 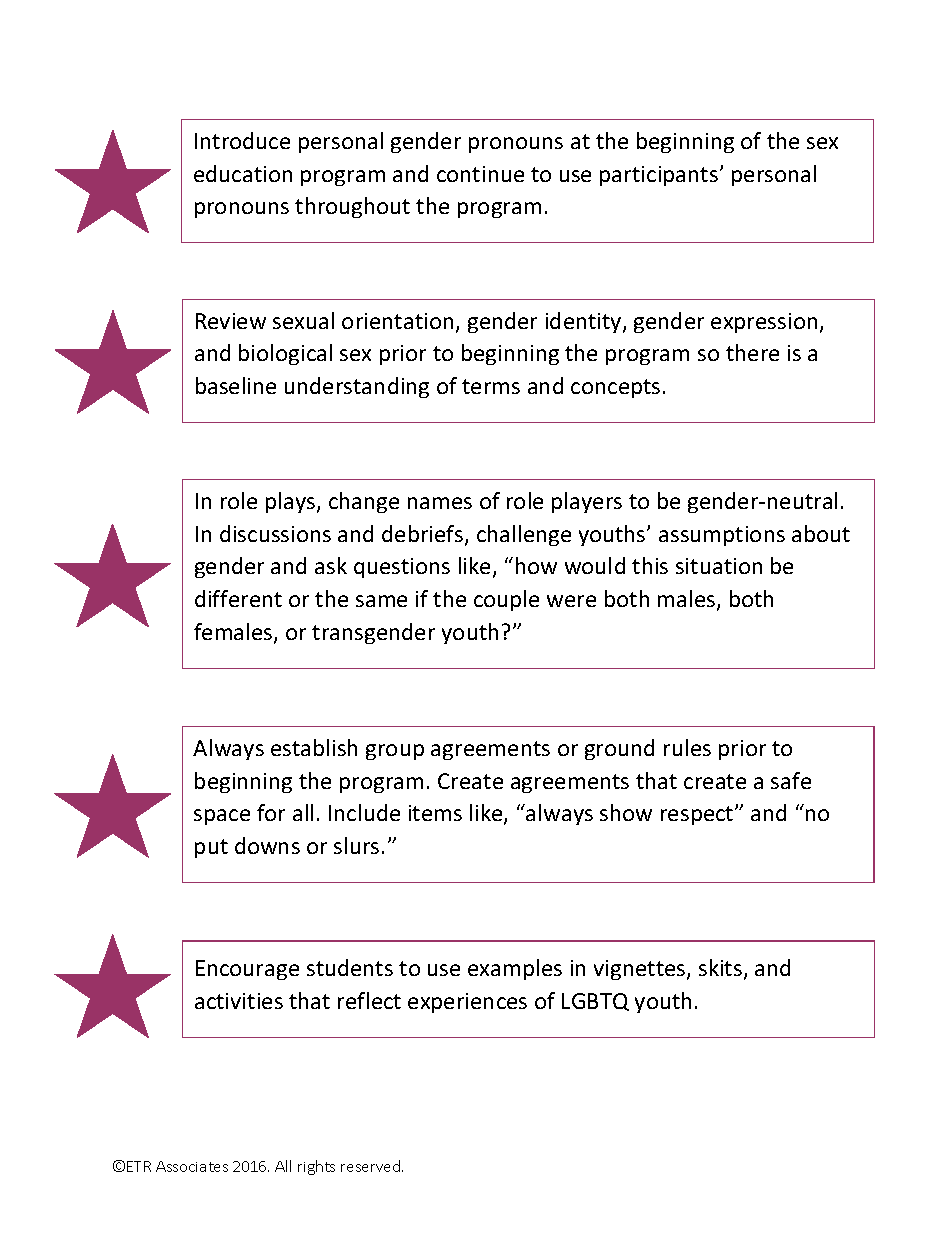 I want to click on different, so click(x=238, y=598).
